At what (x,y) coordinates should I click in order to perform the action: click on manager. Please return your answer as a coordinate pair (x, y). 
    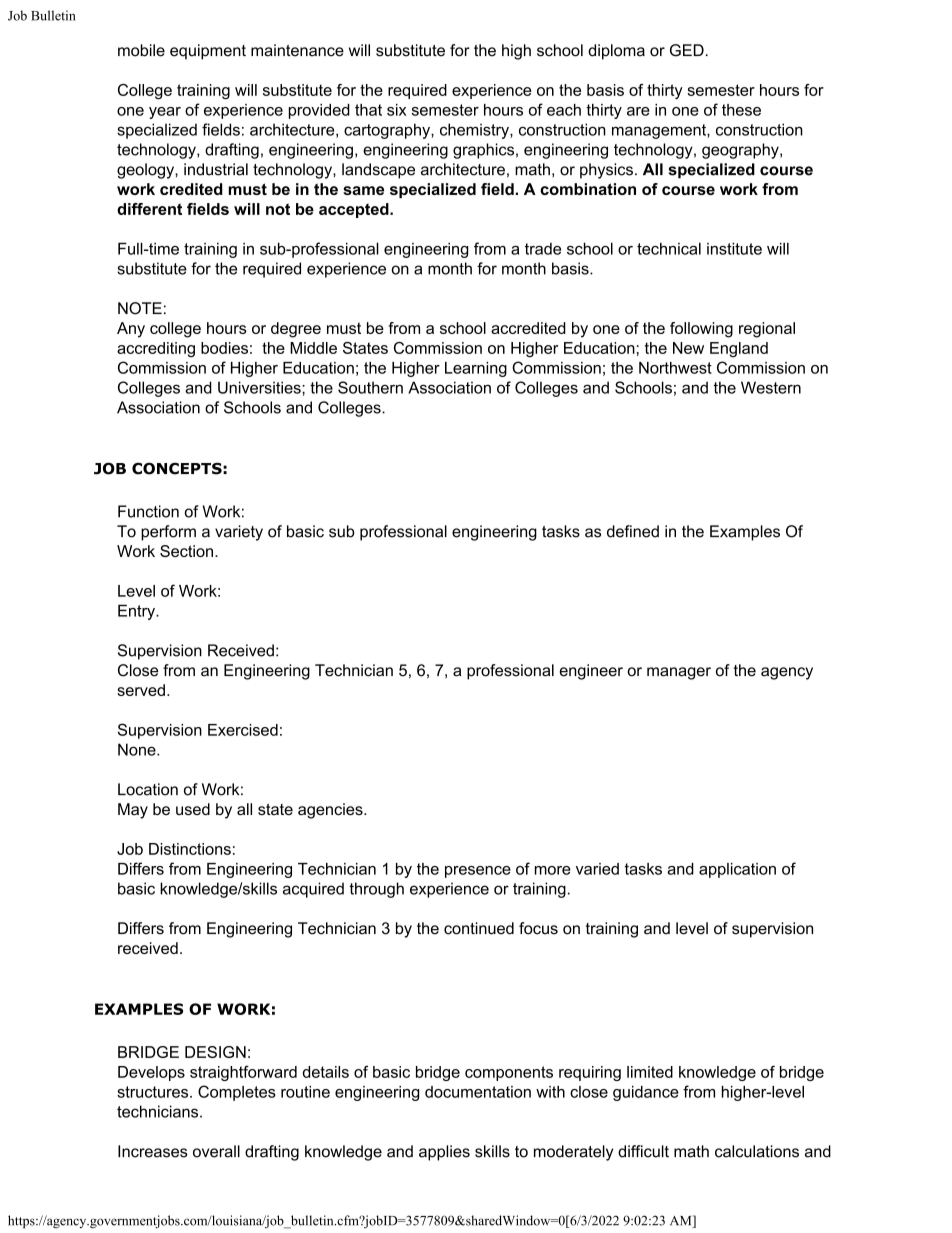
    Looking at the image, I should click on (679, 673).
